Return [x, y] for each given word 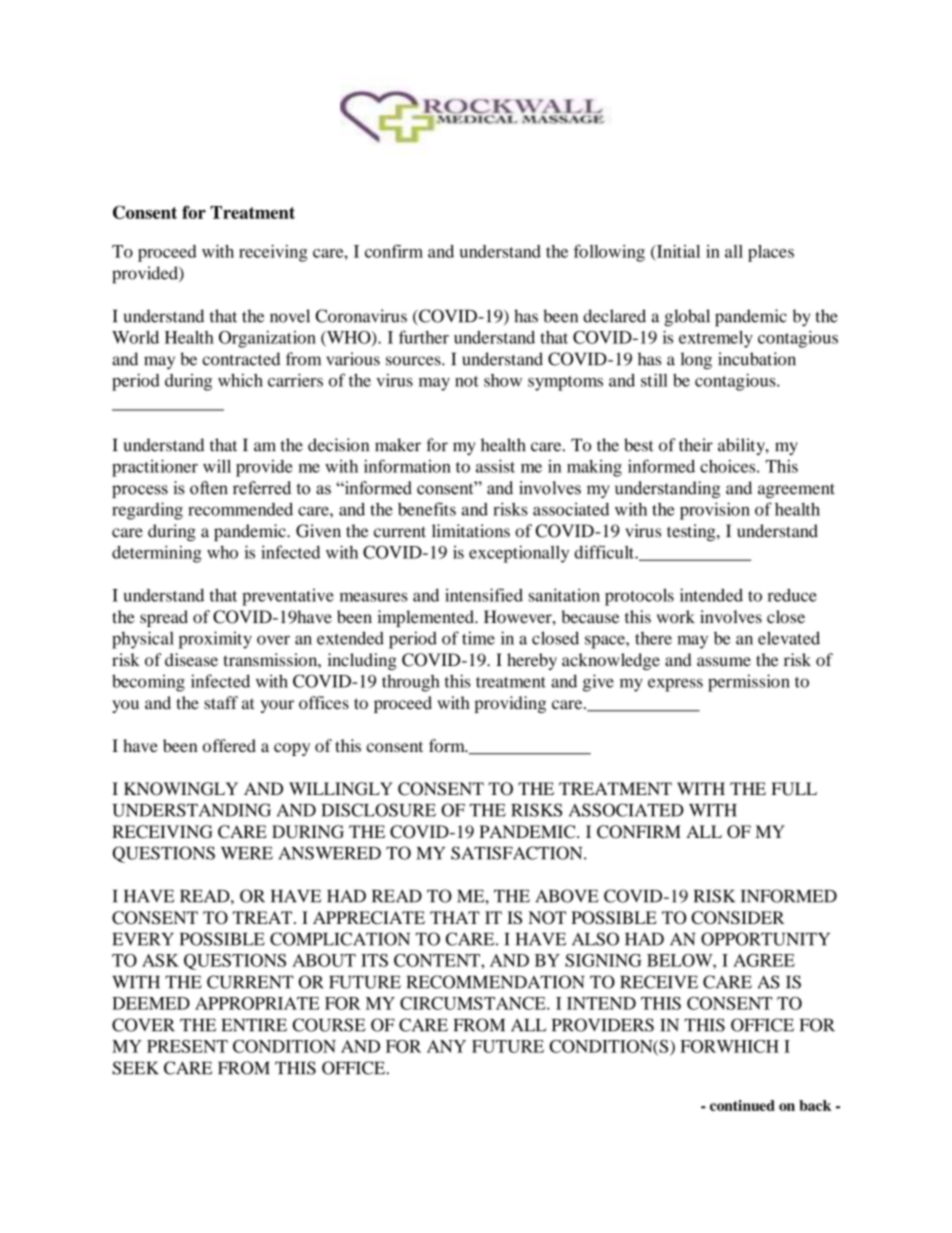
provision [715, 511]
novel [290, 316]
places [771, 253]
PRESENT [187, 1046]
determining [157, 554]
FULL [794, 789]
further [424, 337]
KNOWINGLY [181, 789]
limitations [471, 531]
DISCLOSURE [378, 810]
